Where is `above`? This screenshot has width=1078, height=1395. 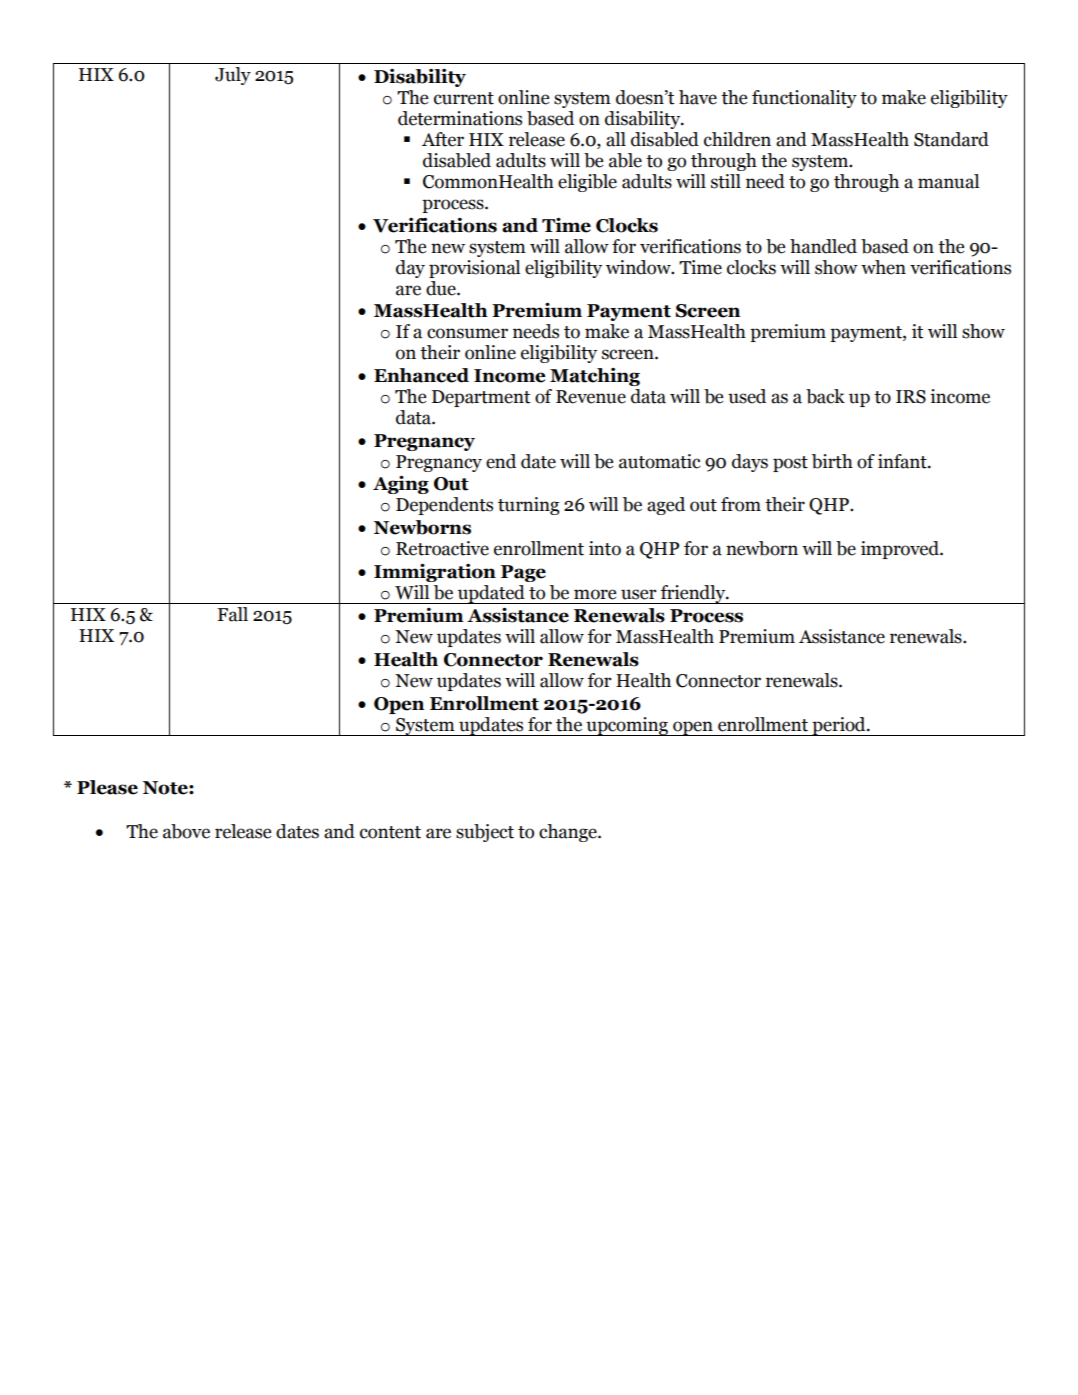
above is located at coordinates (186, 831).
